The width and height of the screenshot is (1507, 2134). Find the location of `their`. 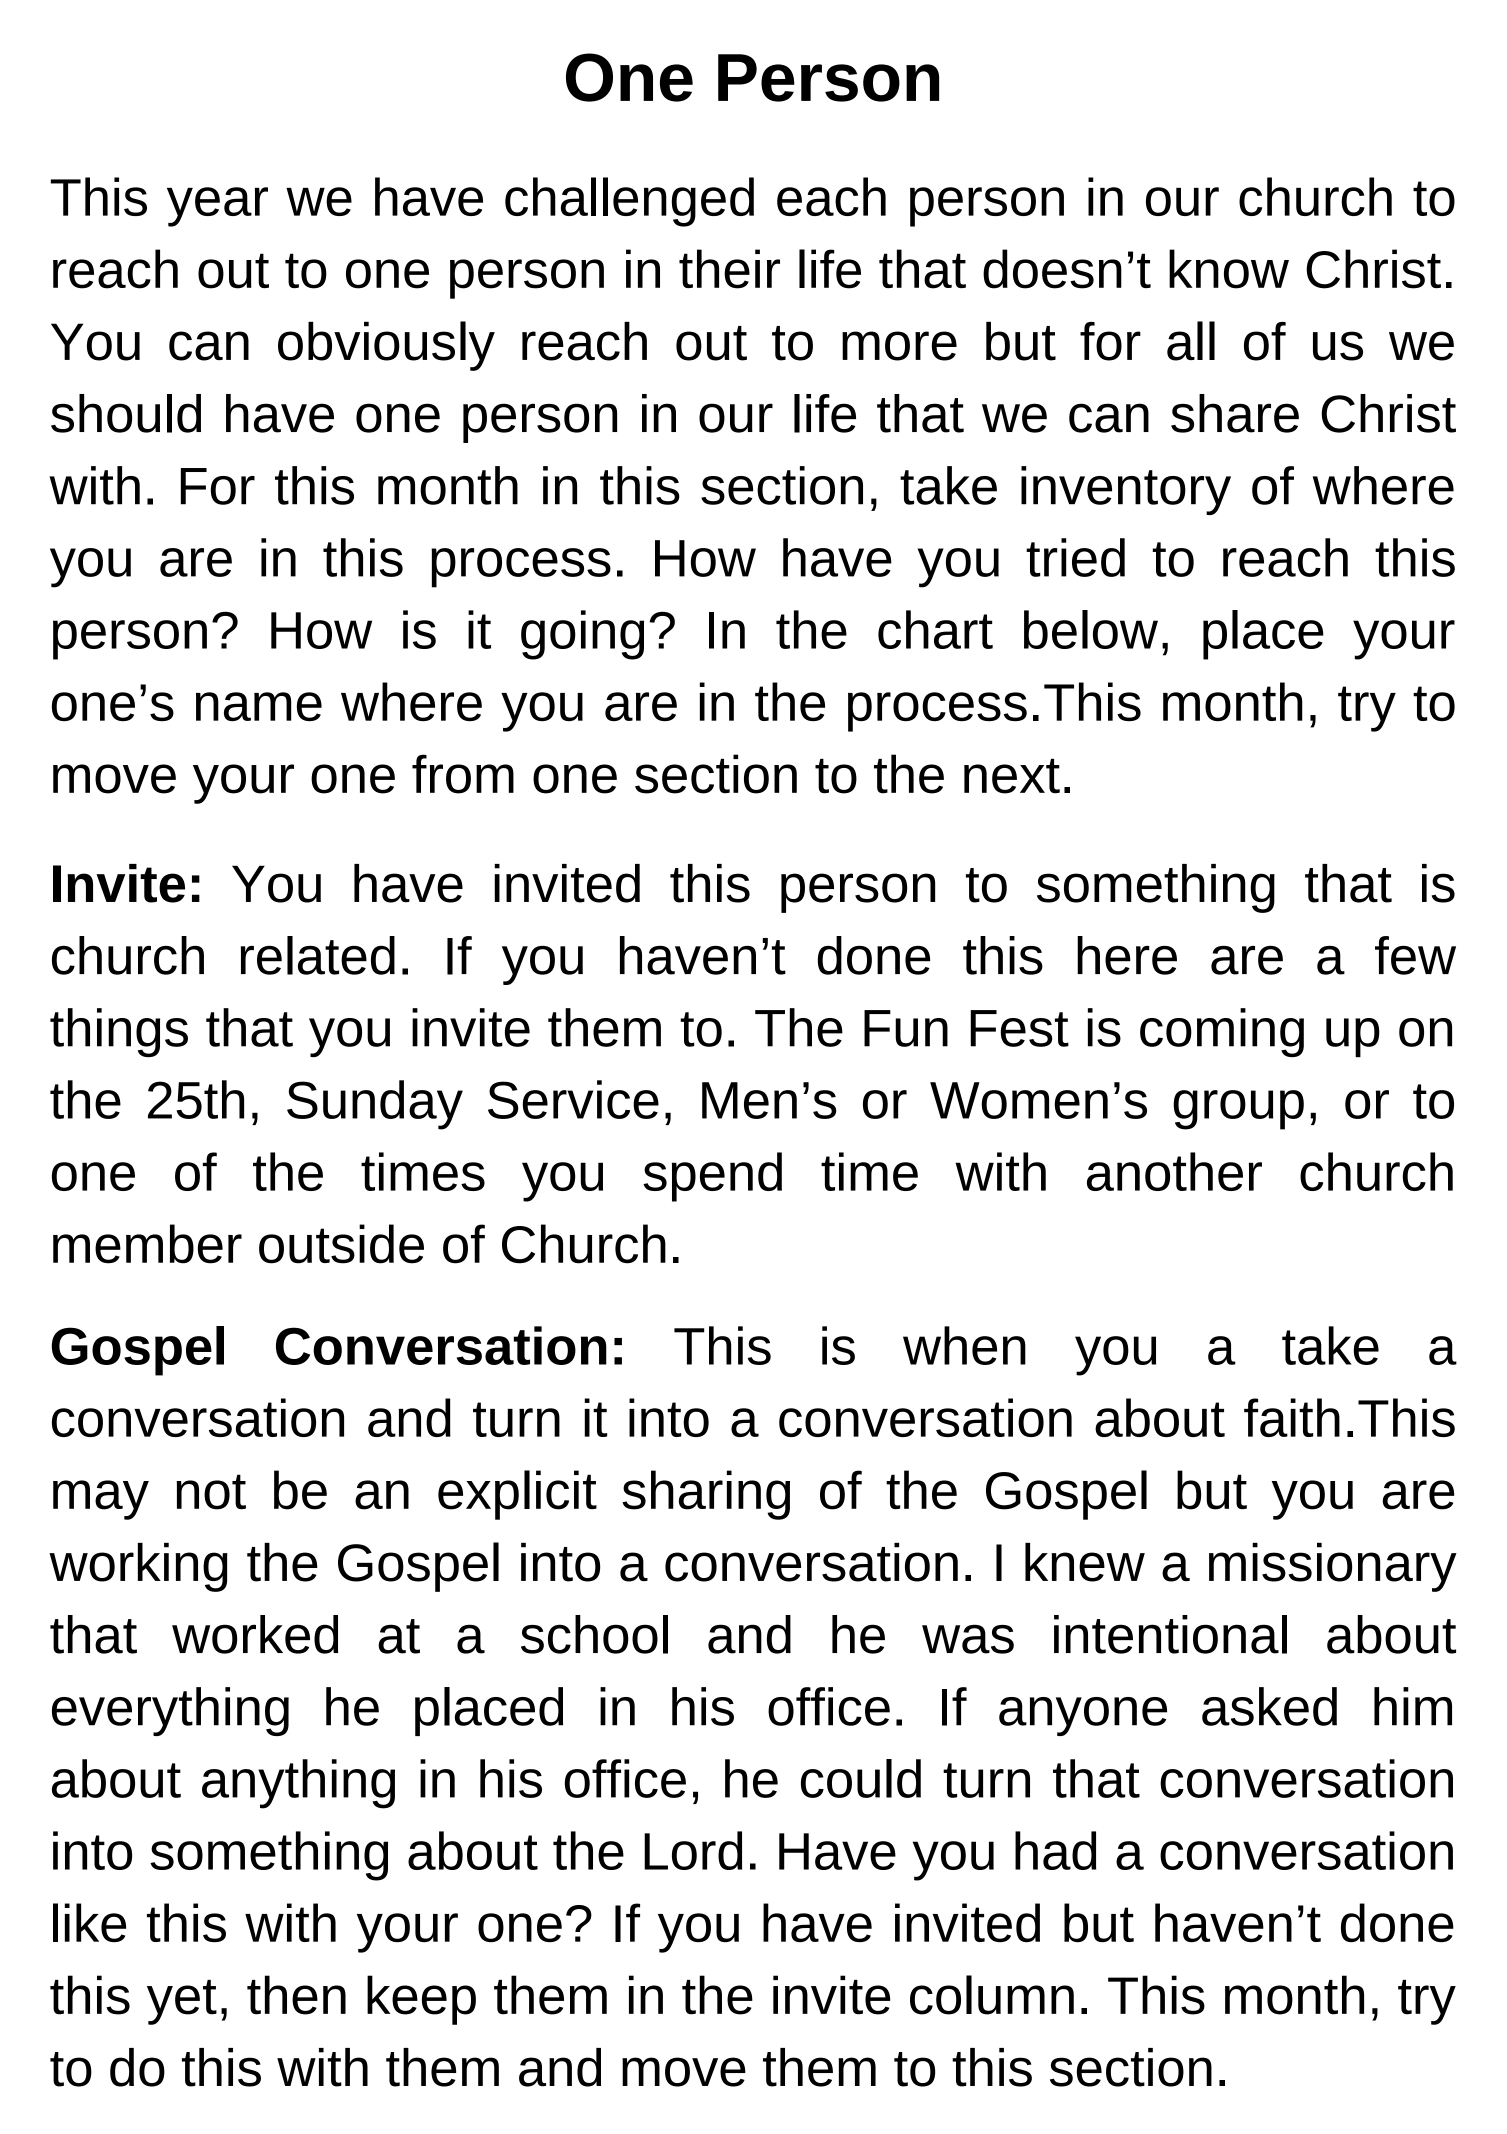

their is located at coordinates (729, 269).
